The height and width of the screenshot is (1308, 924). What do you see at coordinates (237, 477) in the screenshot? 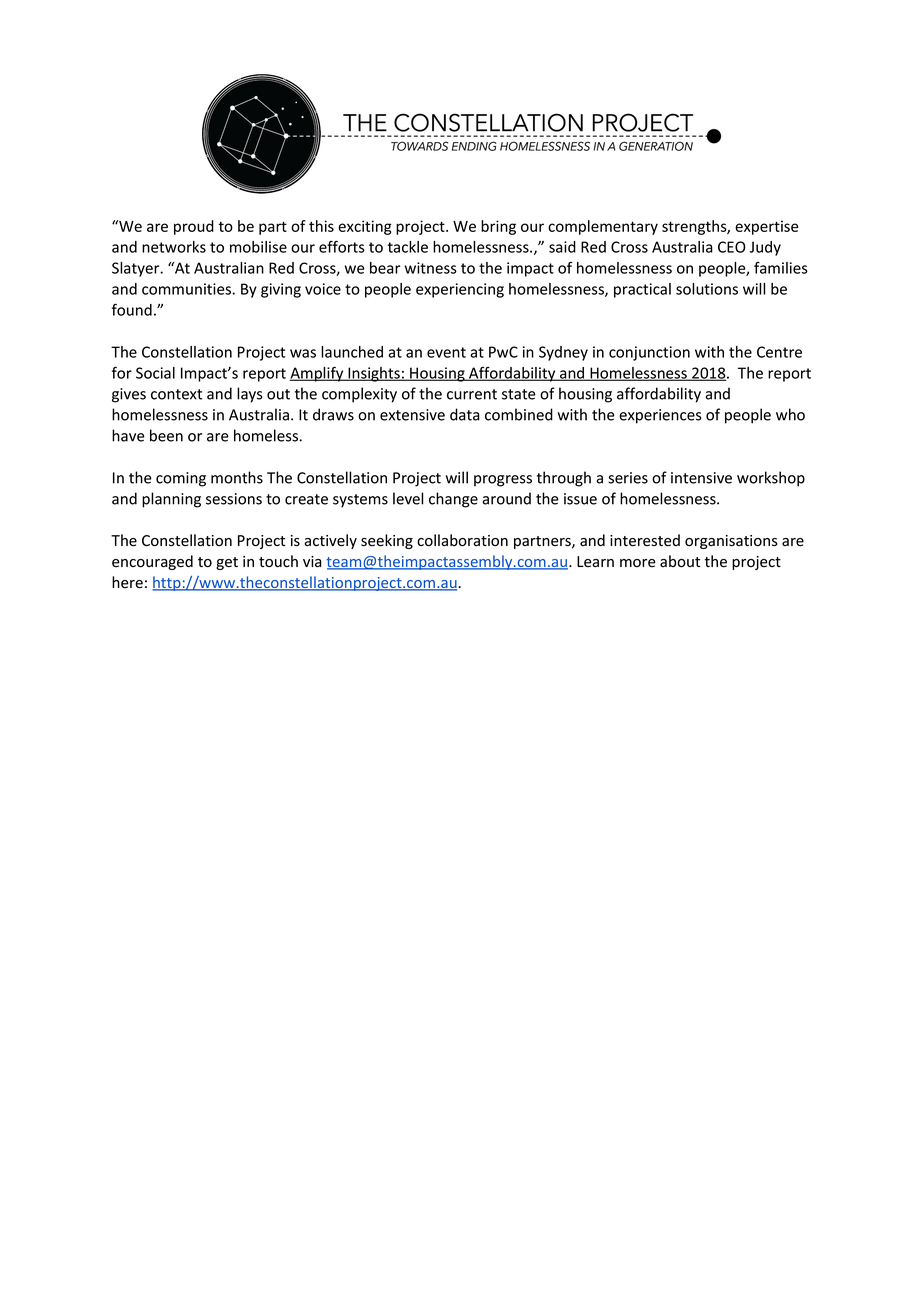
I see `months` at bounding box center [237, 477].
